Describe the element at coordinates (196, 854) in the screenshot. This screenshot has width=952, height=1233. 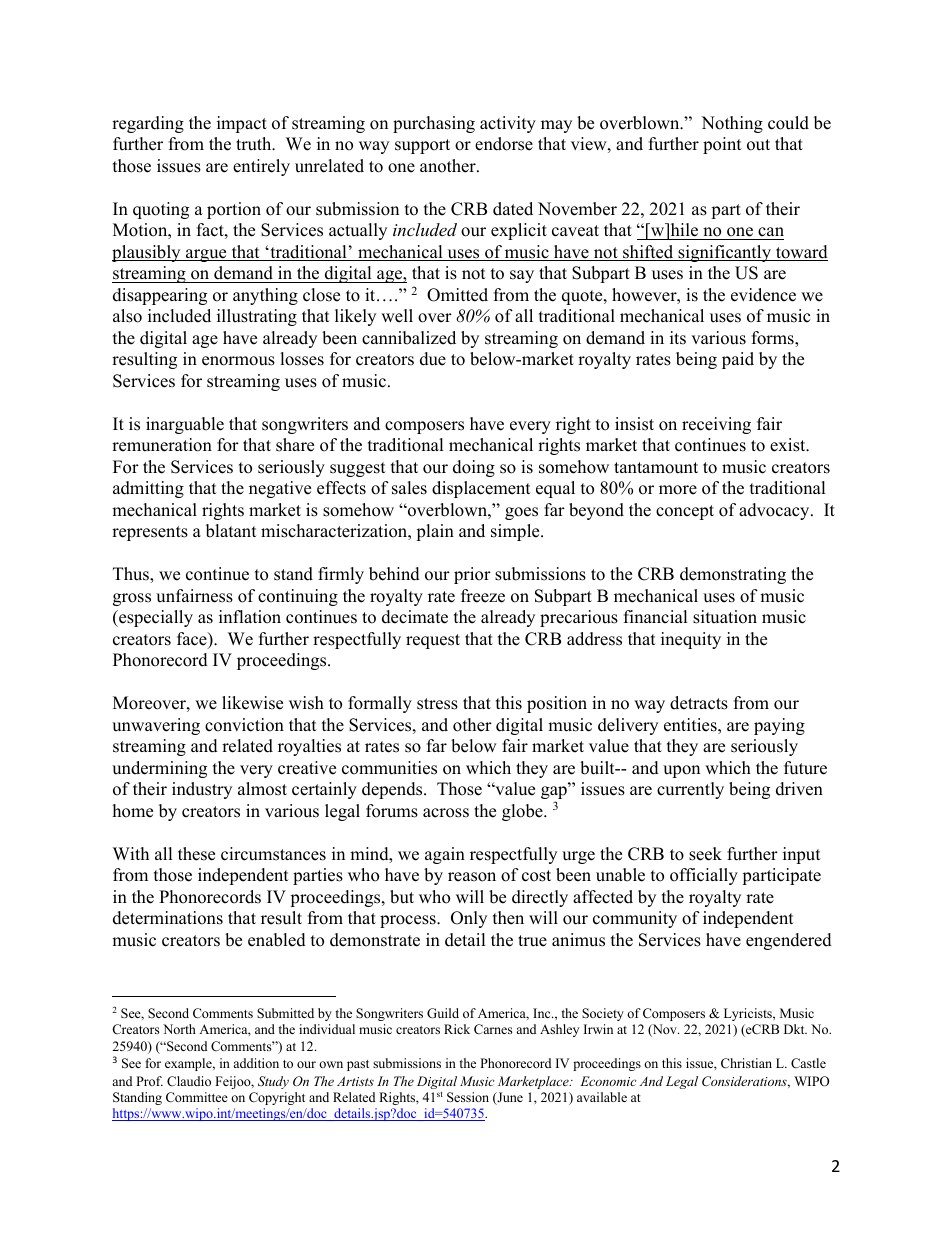
I see `these` at that location.
